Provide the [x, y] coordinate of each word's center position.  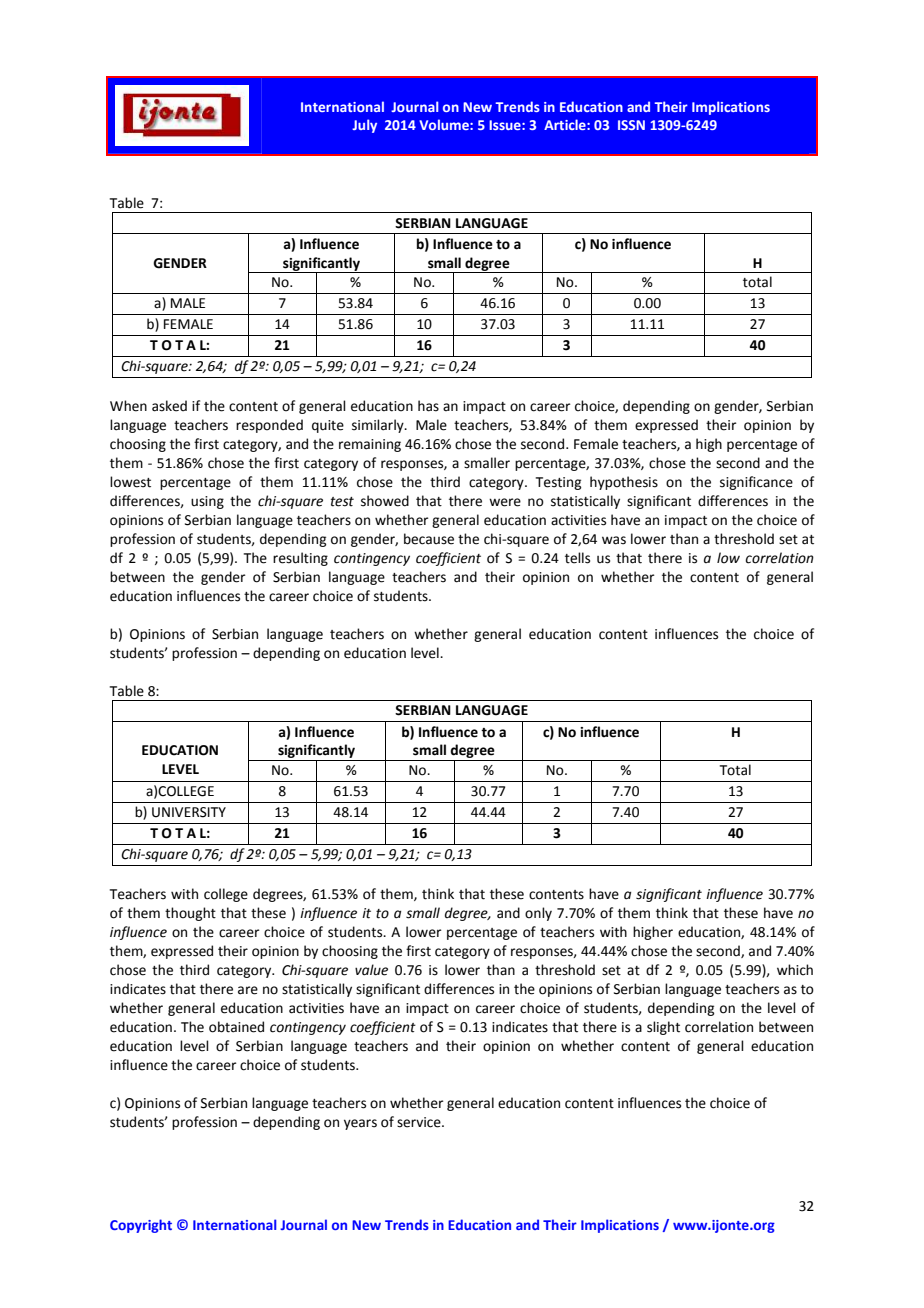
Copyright [141, 1226]
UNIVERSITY [189, 812]
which [795, 970]
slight [663, 1028]
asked [169, 406]
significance [756, 483]
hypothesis [624, 483]
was [614, 540]
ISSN [631, 125]
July [364, 126]
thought [190, 914]
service [420, 1122]
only [538, 914]
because [429, 539]
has [428, 406]
